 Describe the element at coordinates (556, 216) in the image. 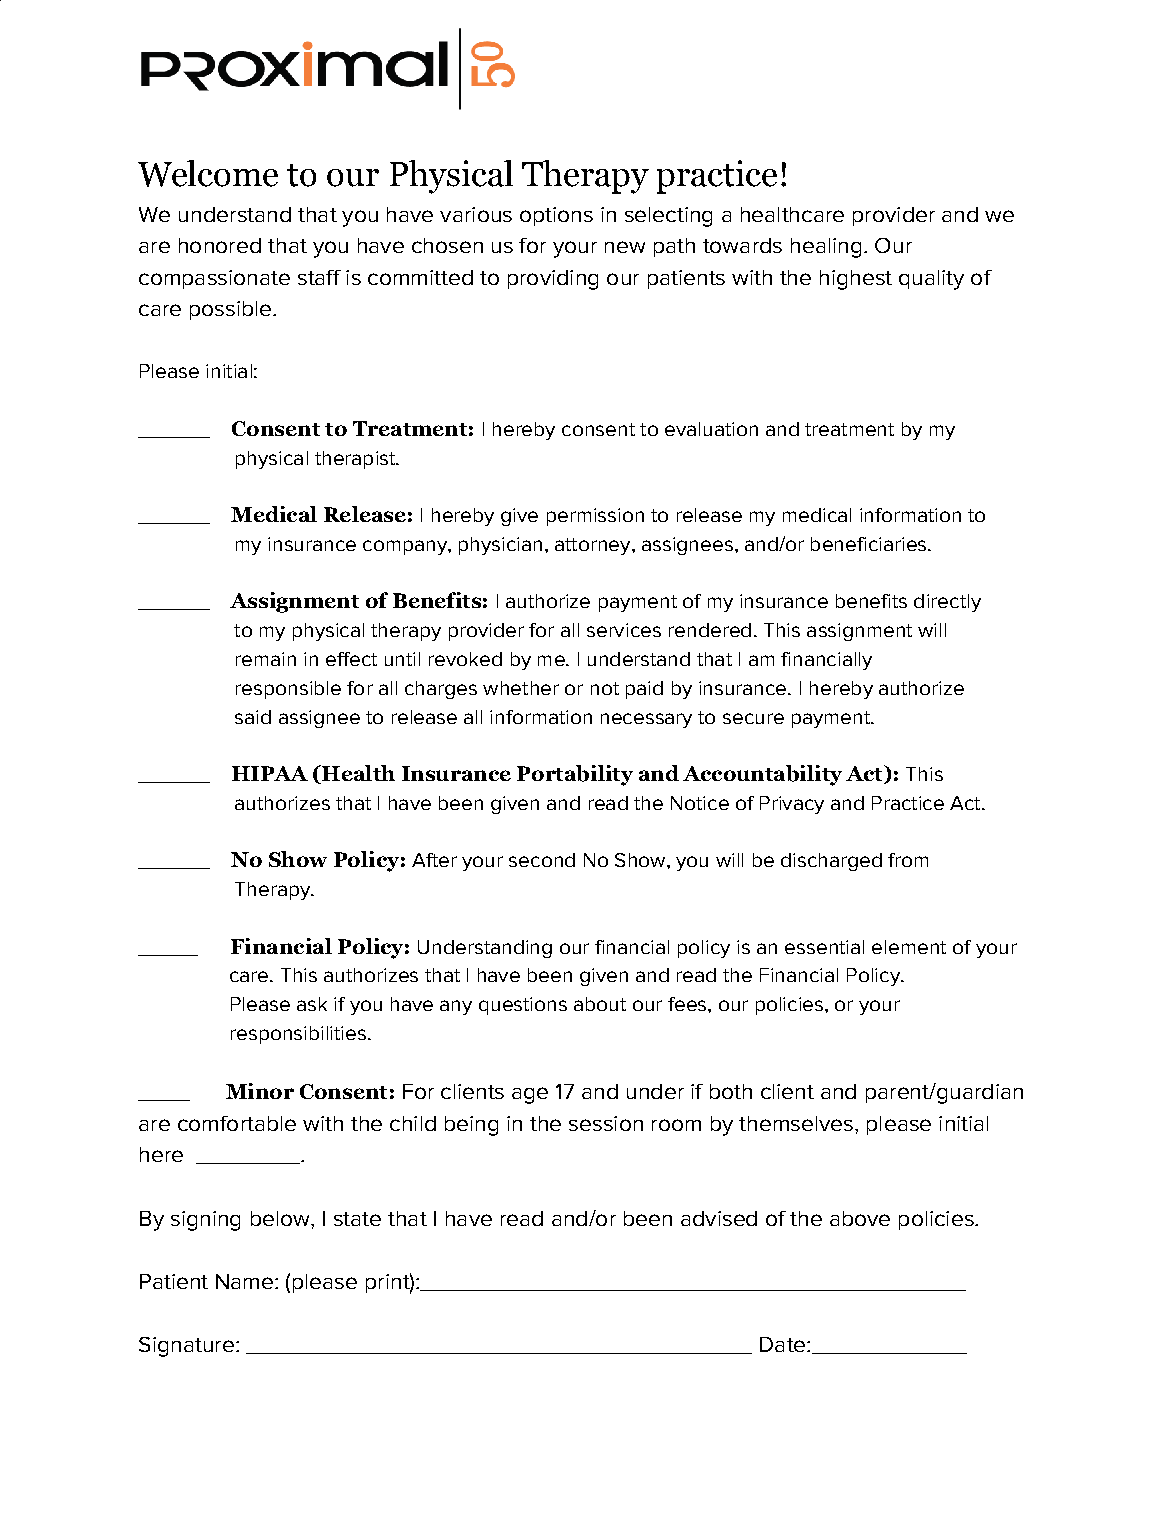

I see `options` at that location.
